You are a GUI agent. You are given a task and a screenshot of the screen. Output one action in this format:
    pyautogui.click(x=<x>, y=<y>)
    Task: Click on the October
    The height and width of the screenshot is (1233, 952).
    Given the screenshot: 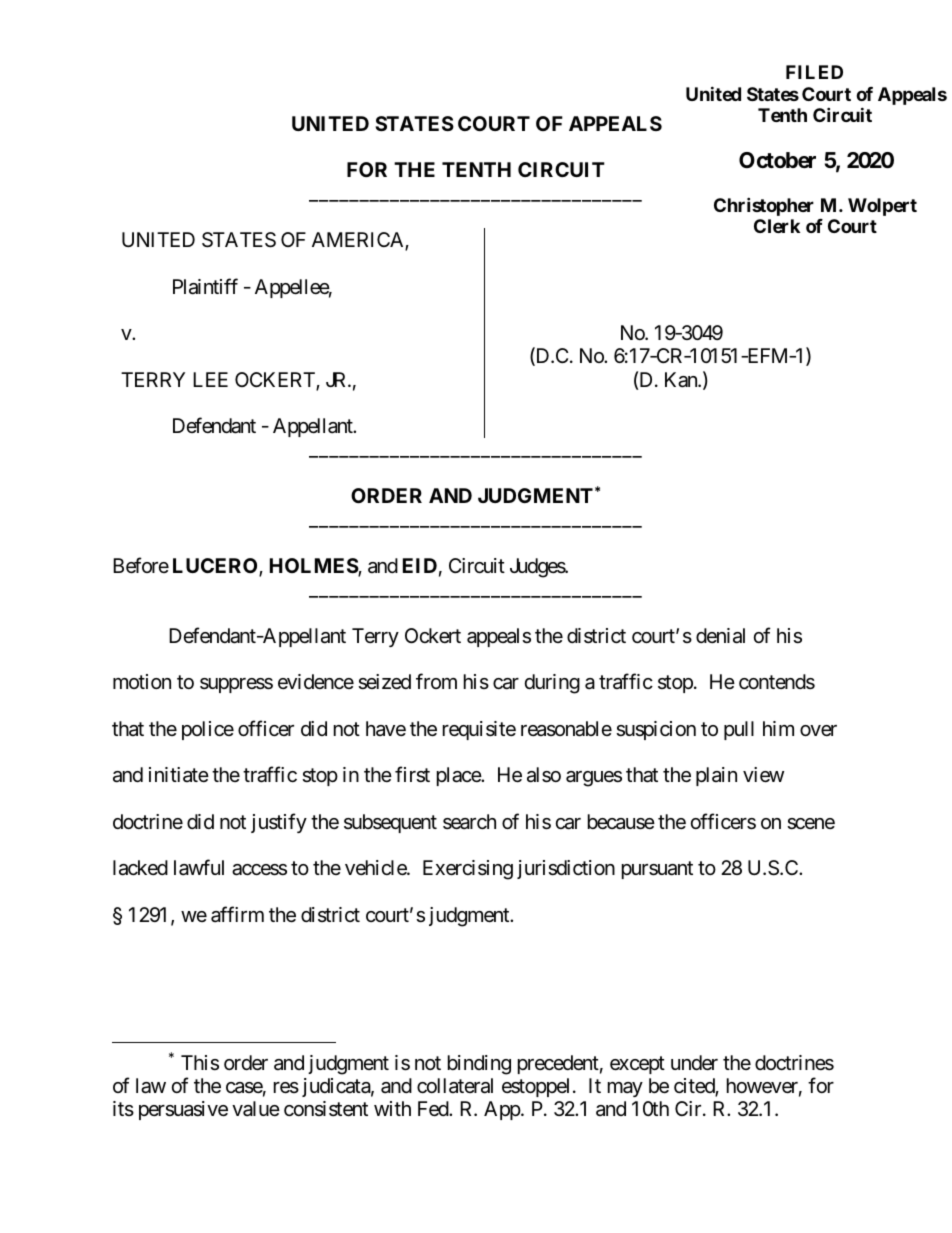 What is the action you would take?
    pyautogui.click(x=777, y=160)
